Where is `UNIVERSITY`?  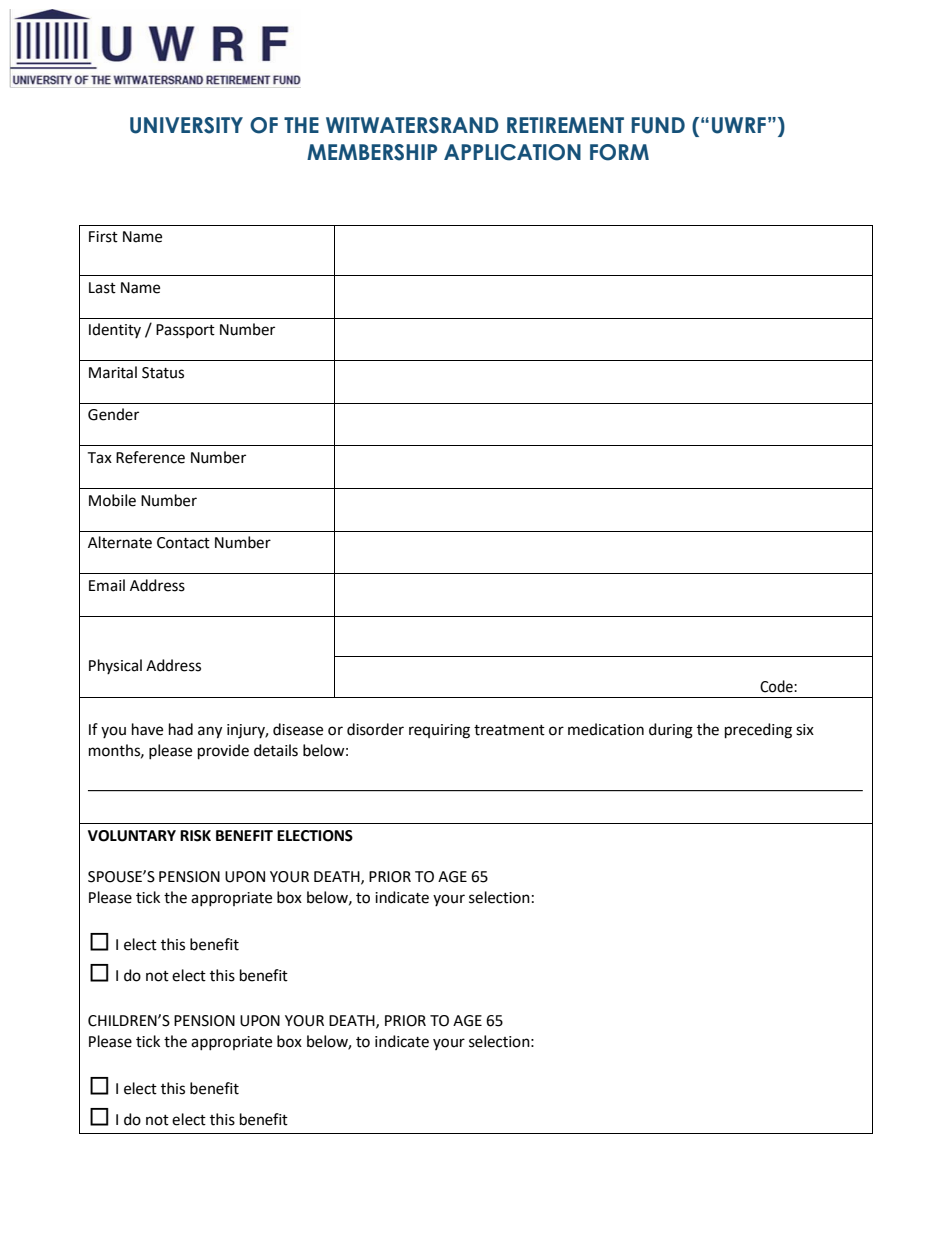 UNIVERSITY is located at coordinates (186, 125).
